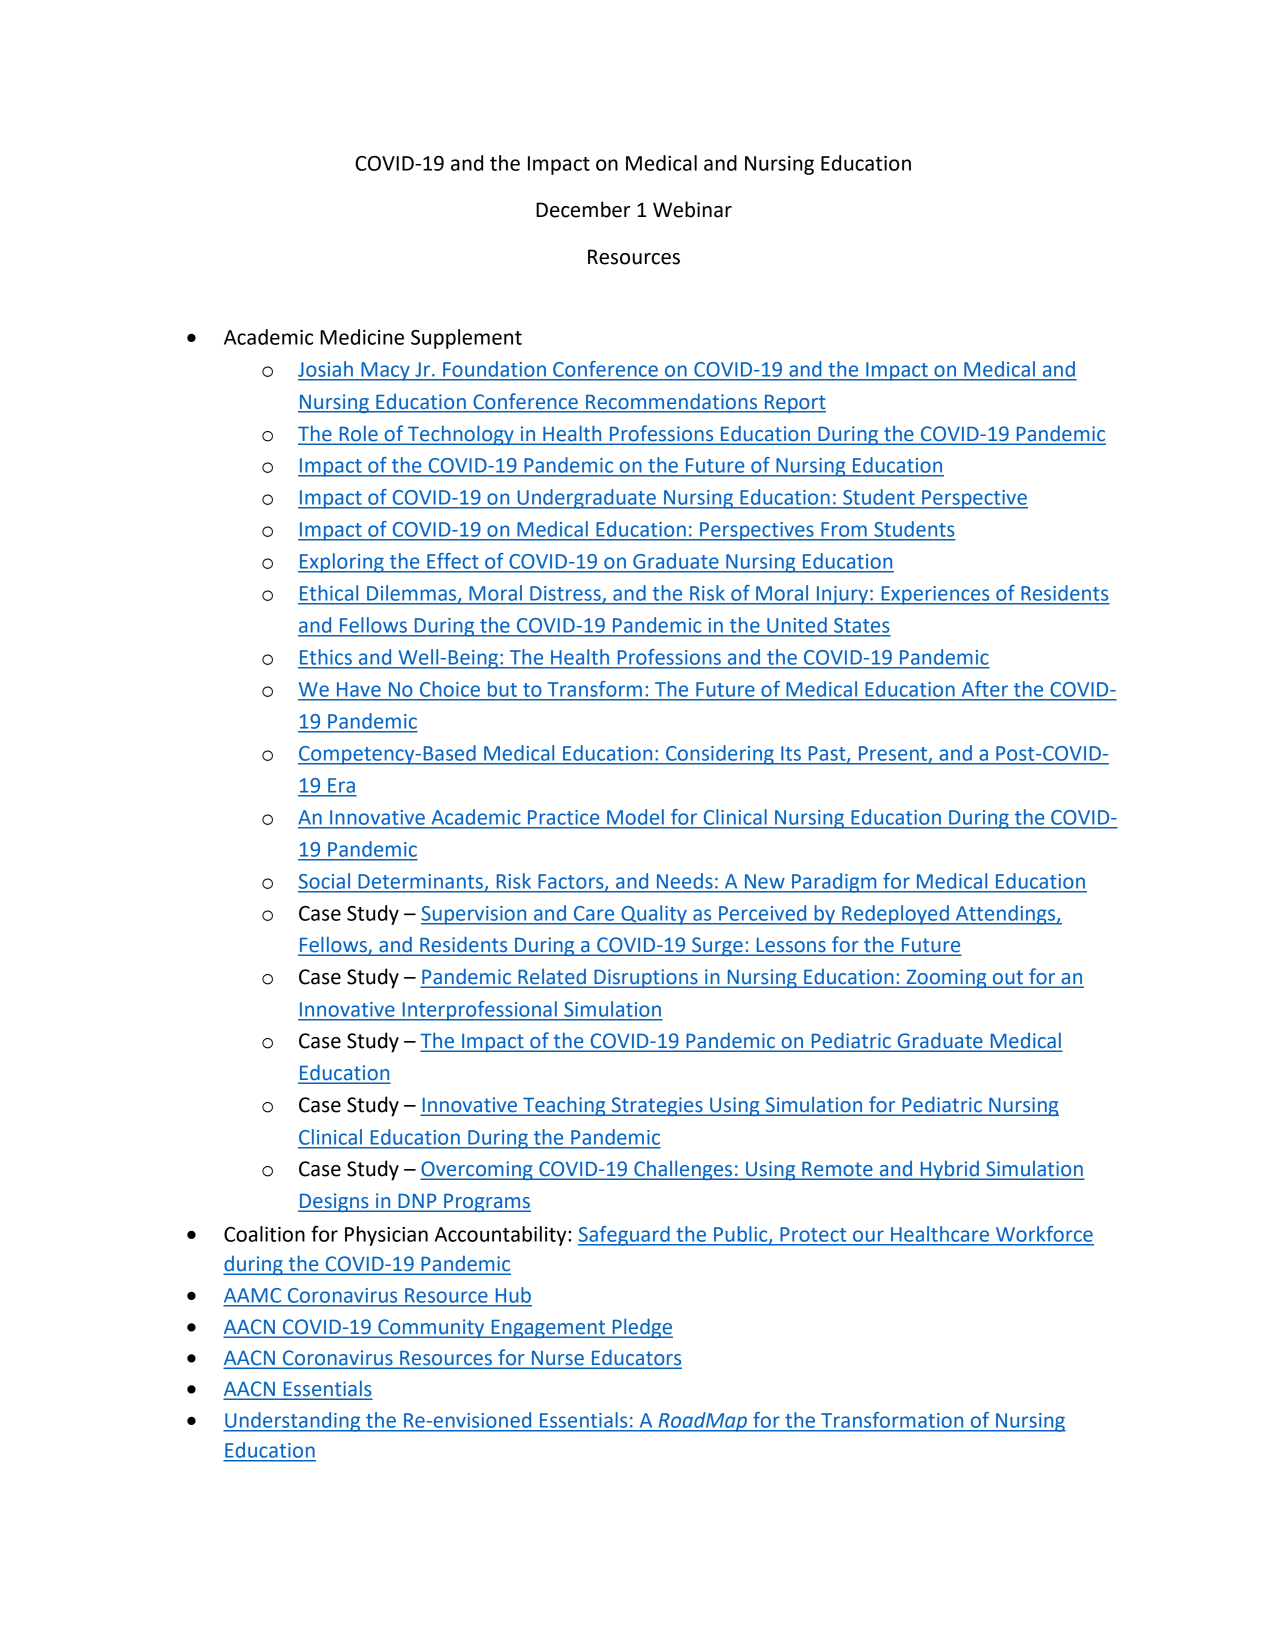 This page has height=1640, width=1267. I want to click on Determinants, so click(421, 881).
